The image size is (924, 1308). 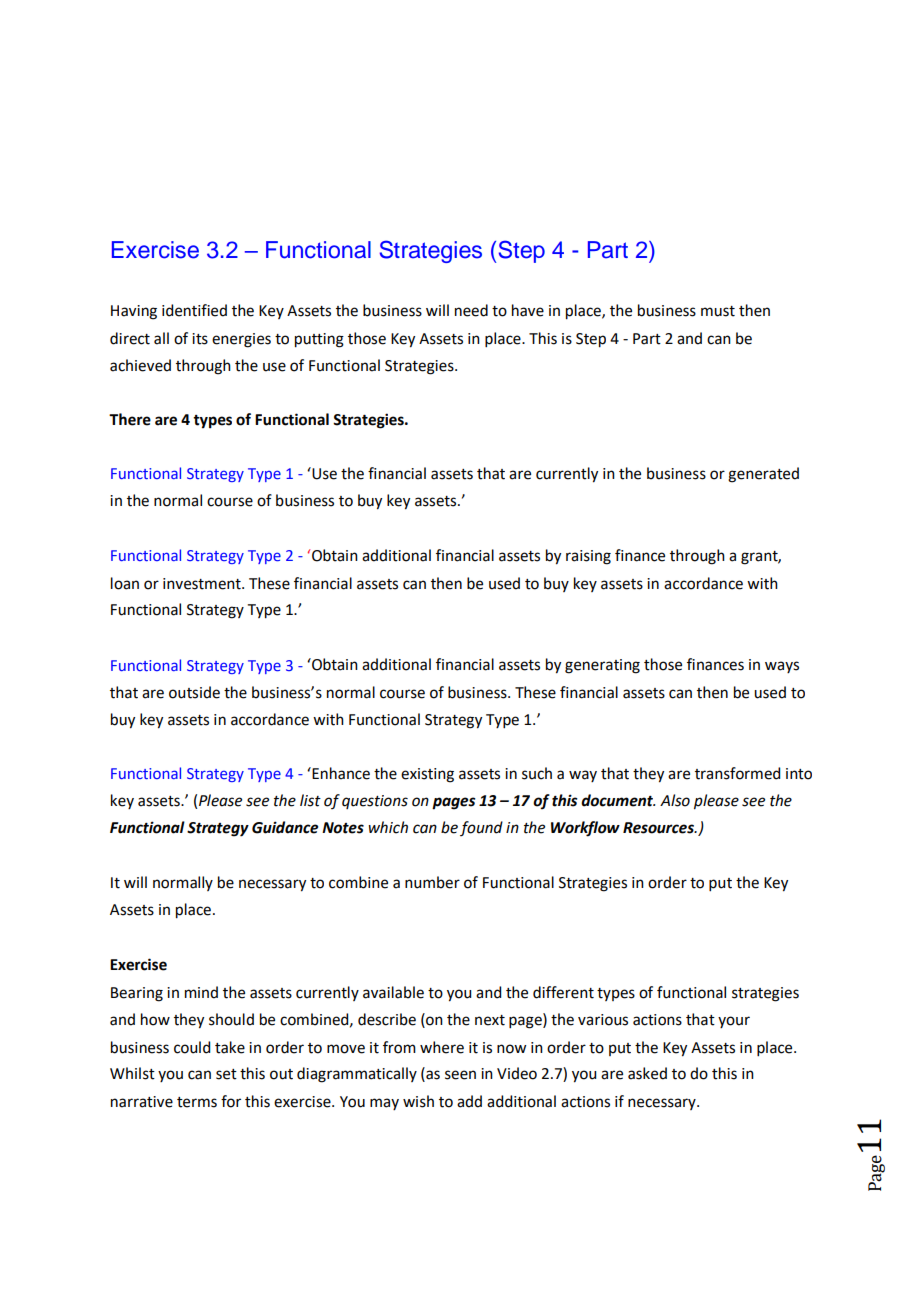 What do you see at coordinates (782, 667) in the document?
I see `ways` at bounding box center [782, 667].
